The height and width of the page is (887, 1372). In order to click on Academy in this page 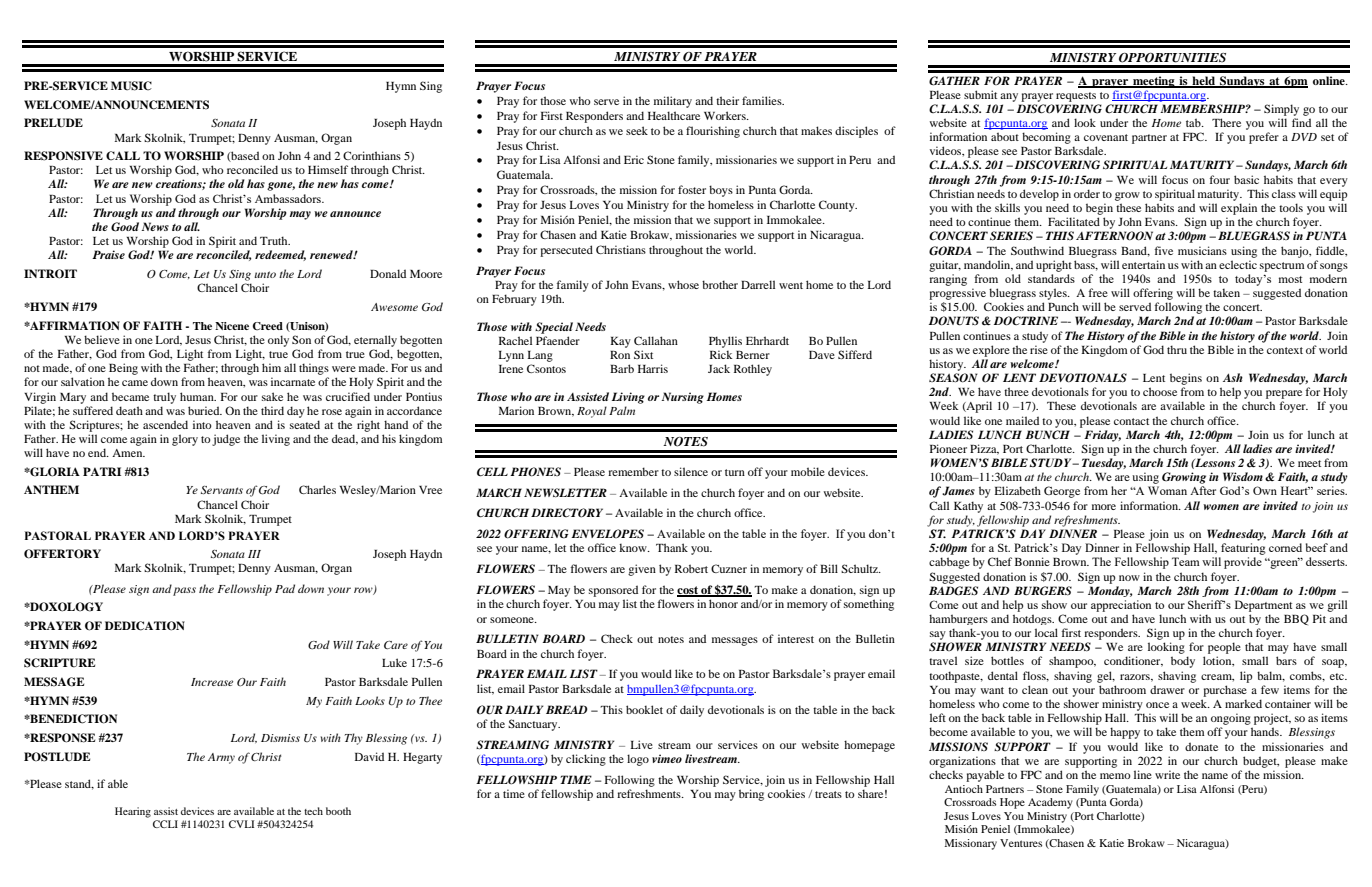, I will do `click(1050, 803)`.
